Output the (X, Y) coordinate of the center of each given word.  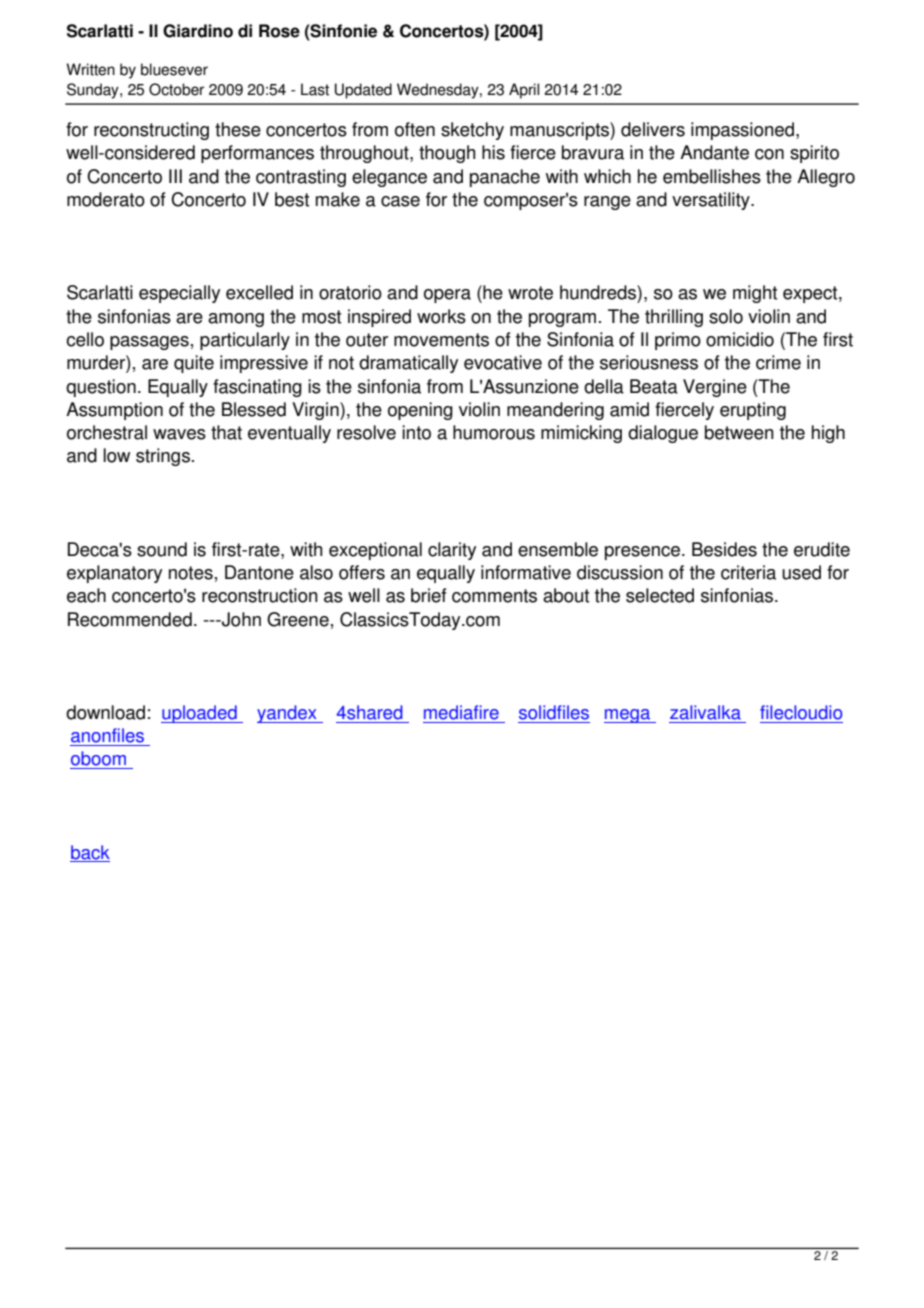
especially (179, 294)
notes (191, 573)
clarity (452, 551)
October (176, 89)
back (90, 852)
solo (726, 316)
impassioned (744, 131)
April (524, 91)
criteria (748, 572)
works (441, 316)
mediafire (461, 712)
